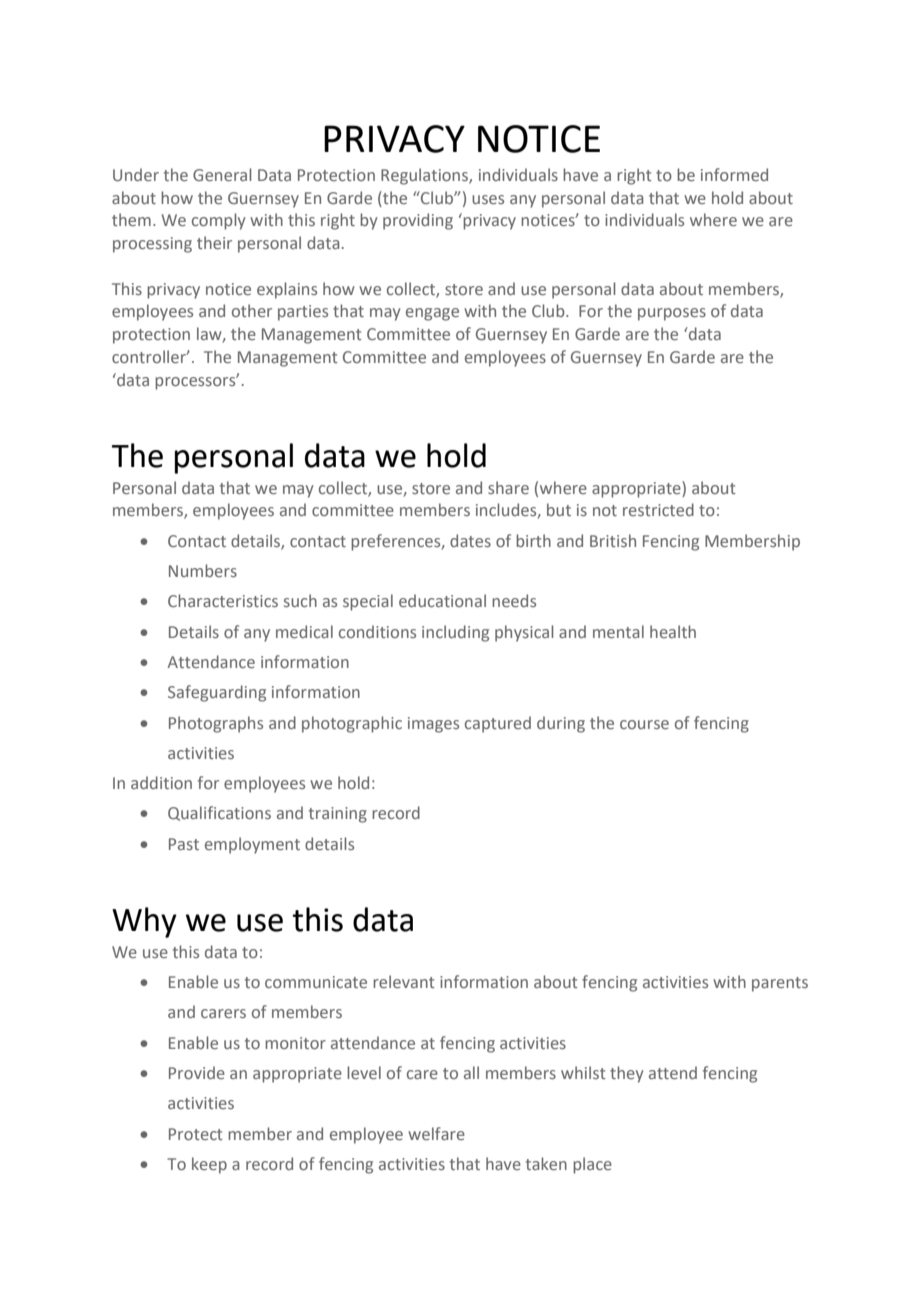 Image resolution: width=924 pixels, height=1308 pixels. Describe the element at coordinates (218, 221) in the screenshot. I see `comply` at that location.
